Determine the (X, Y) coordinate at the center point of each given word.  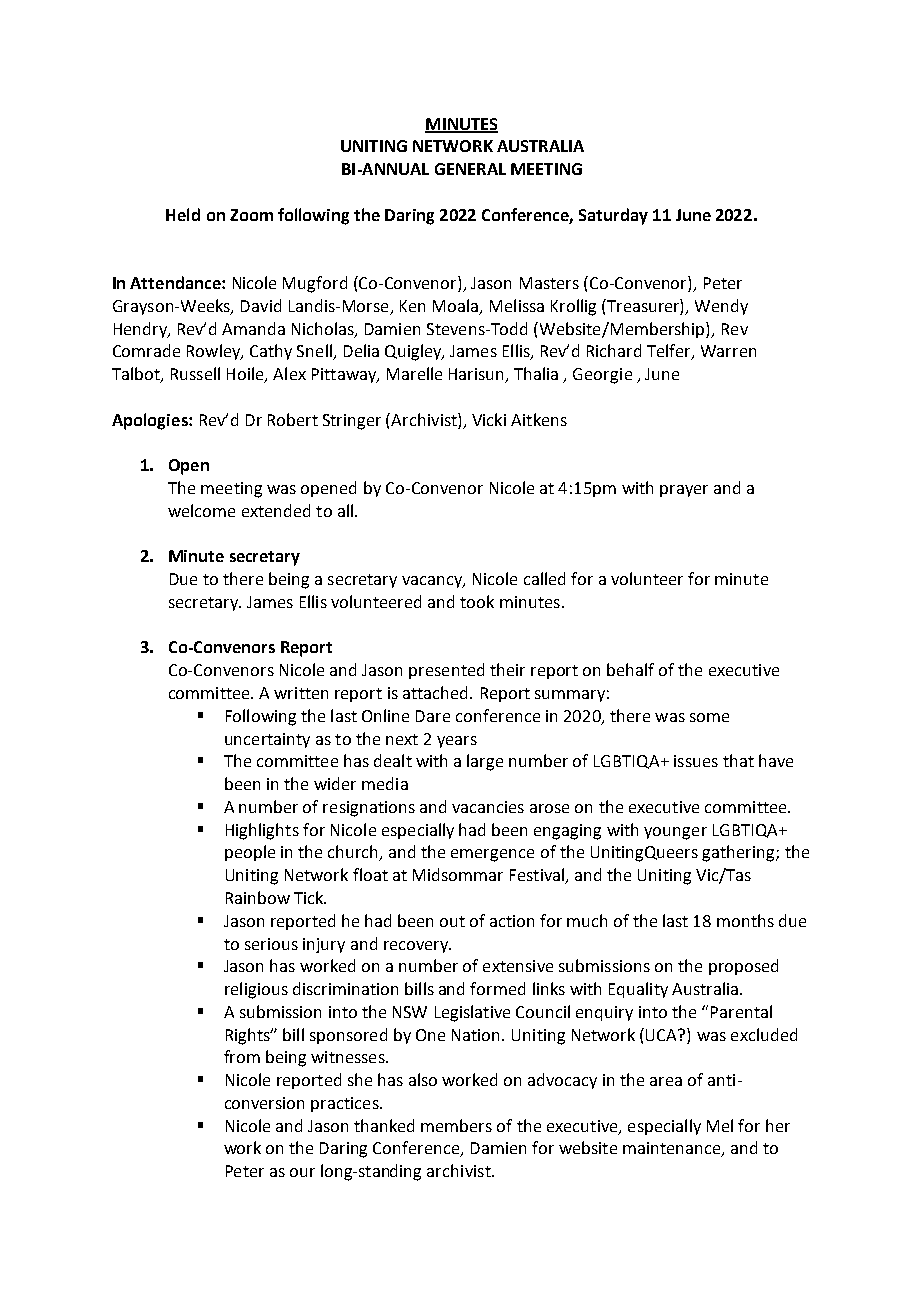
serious (271, 944)
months (745, 920)
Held (183, 214)
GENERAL (470, 169)
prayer (684, 491)
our (302, 1172)
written (301, 693)
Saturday (613, 216)
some (709, 717)
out (452, 921)
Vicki (489, 419)
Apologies (151, 421)
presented (446, 671)
